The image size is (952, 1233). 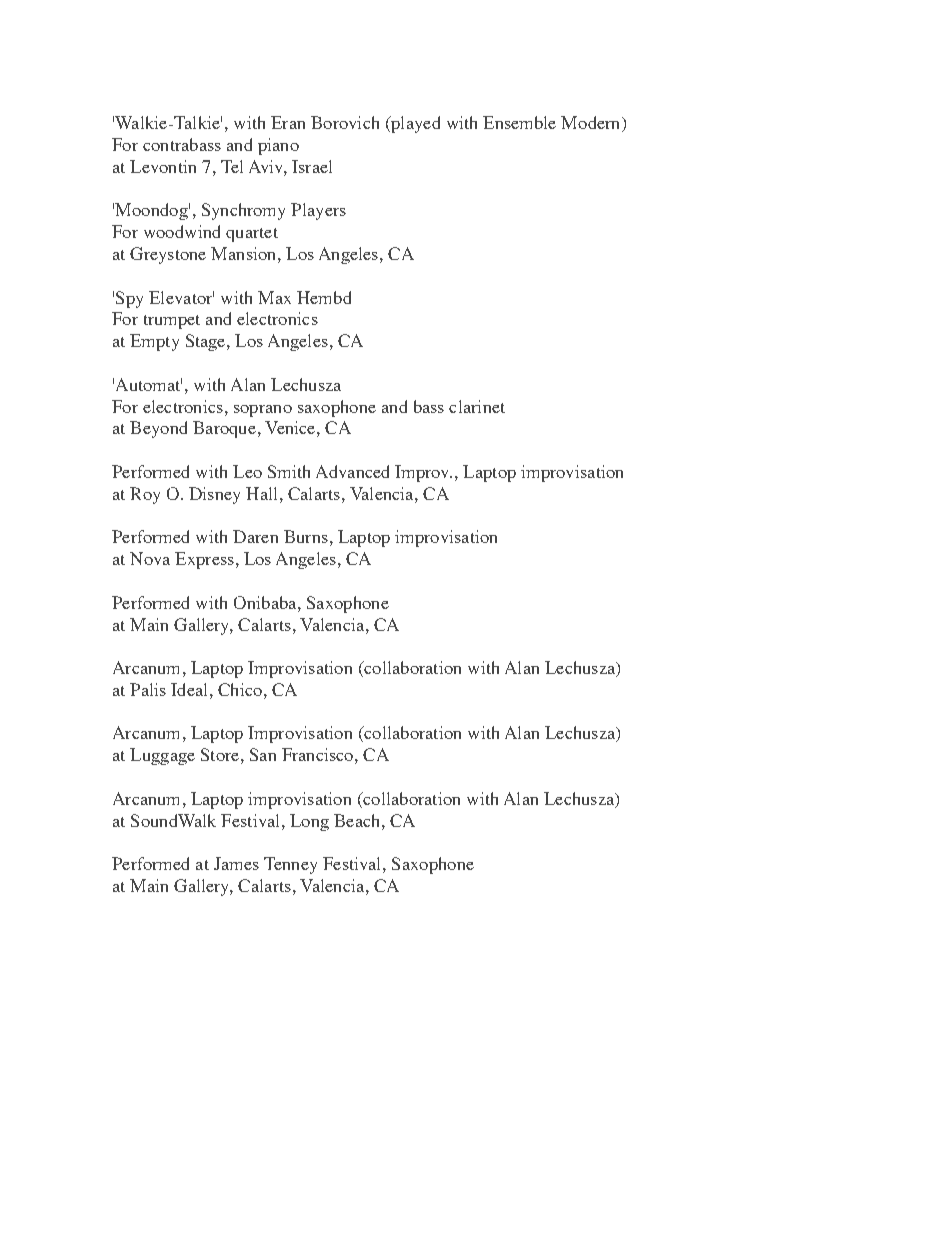 What do you see at coordinates (204, 560) in the image?
I see `Express` at bounding box center [204, 560].
